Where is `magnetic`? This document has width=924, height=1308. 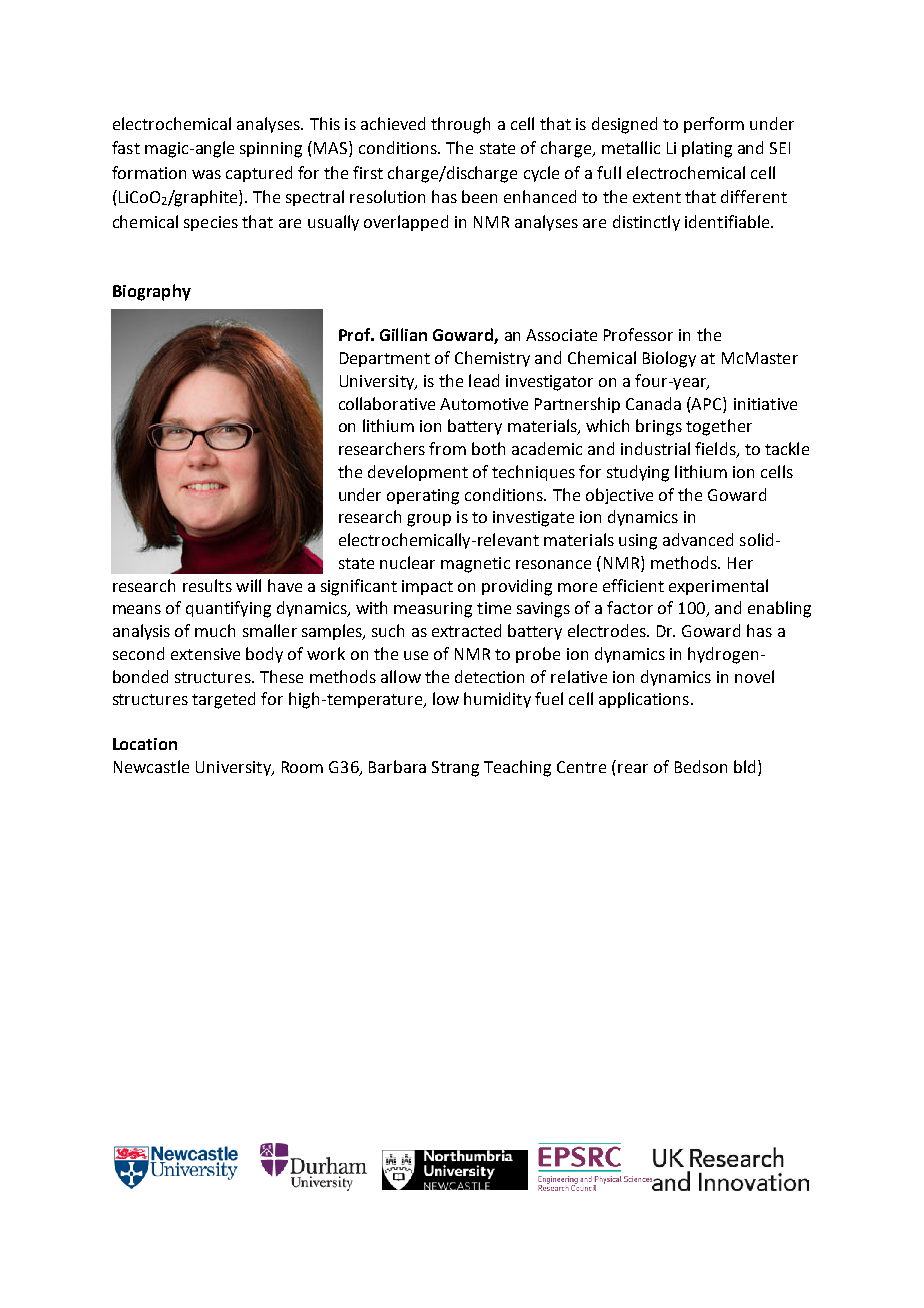
magnetic is located at coordinates (475, 565).
